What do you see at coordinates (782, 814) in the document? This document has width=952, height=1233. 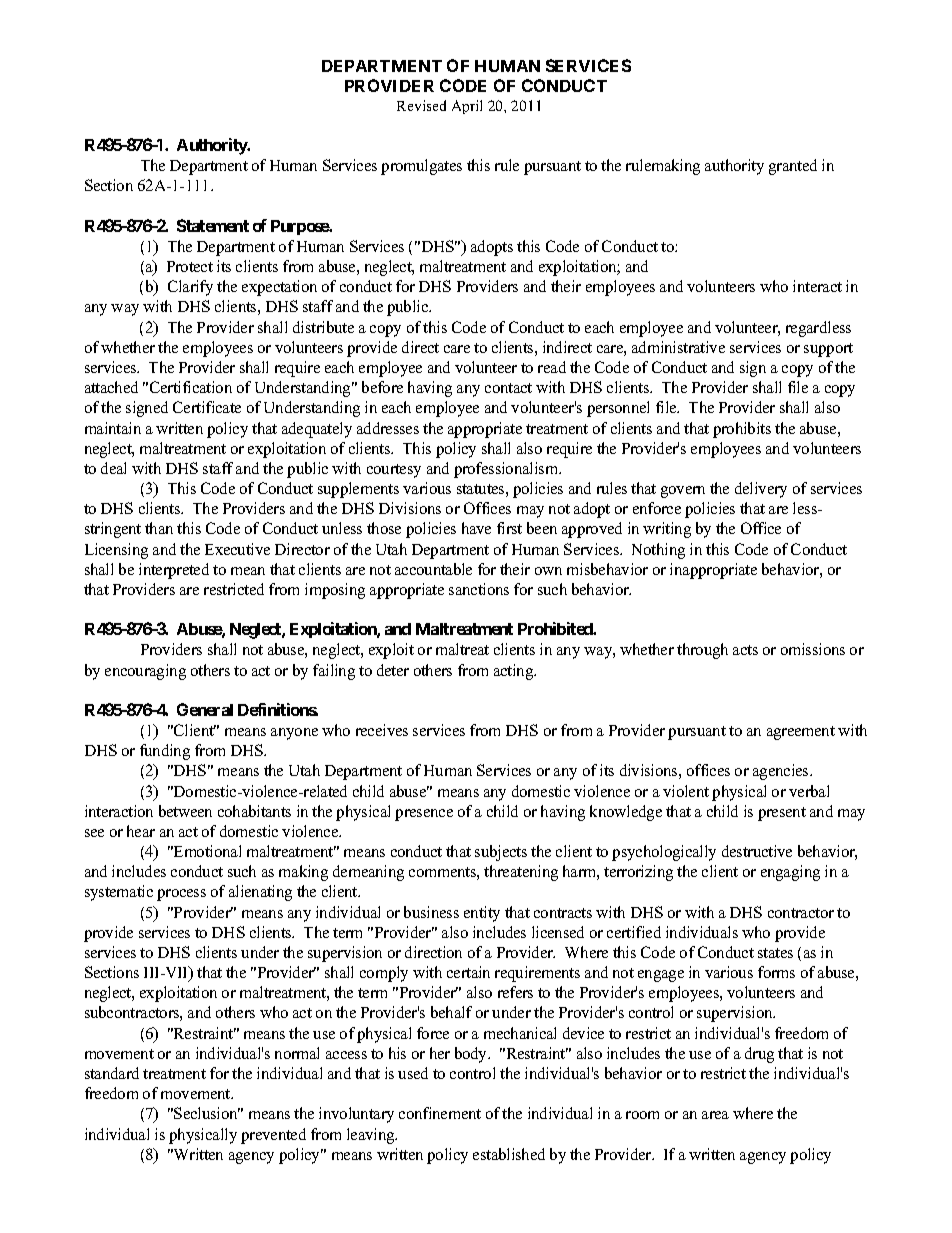 I see `present` at bounding box center [782, 814].
